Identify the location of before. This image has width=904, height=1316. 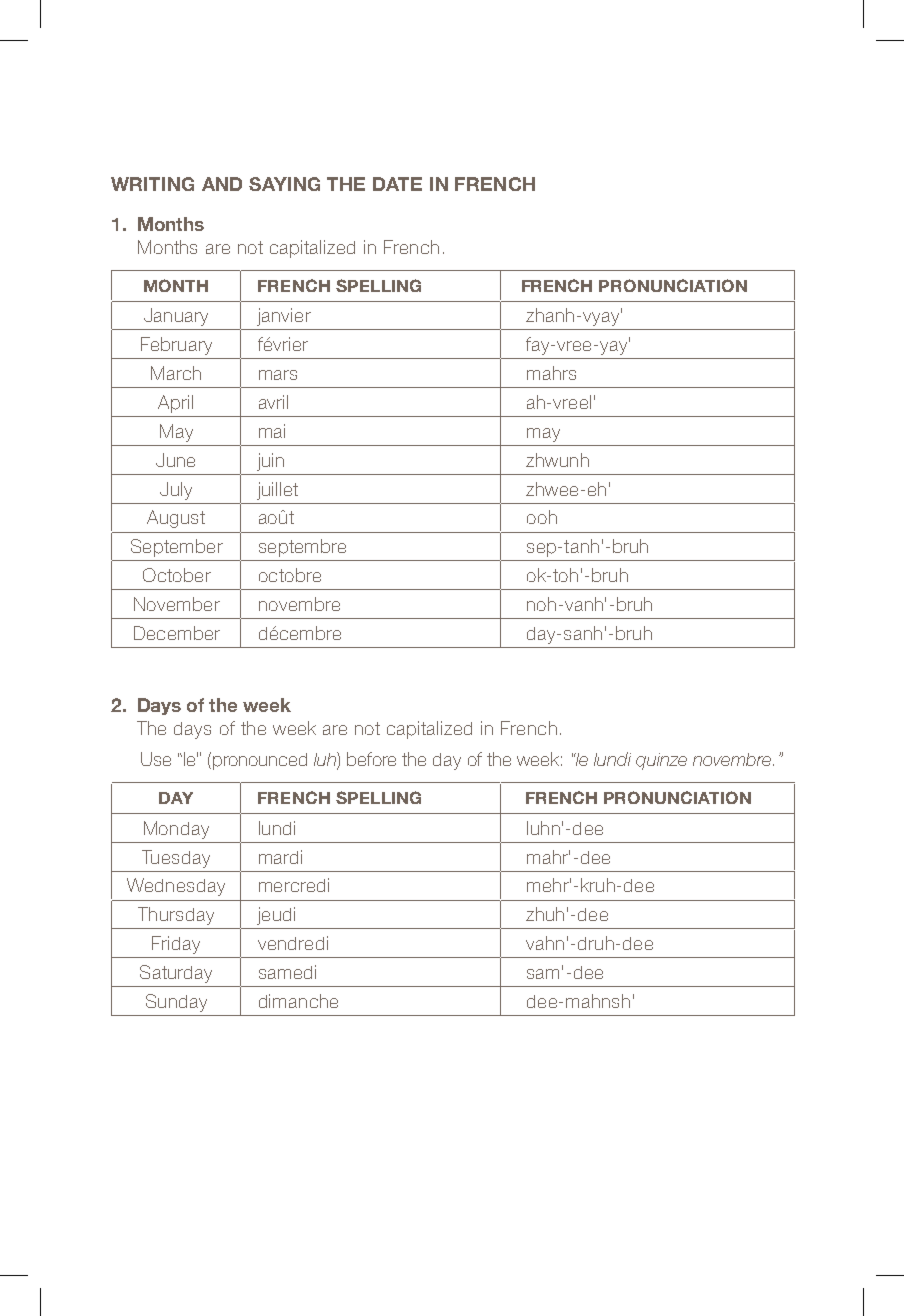
(371, 759).
